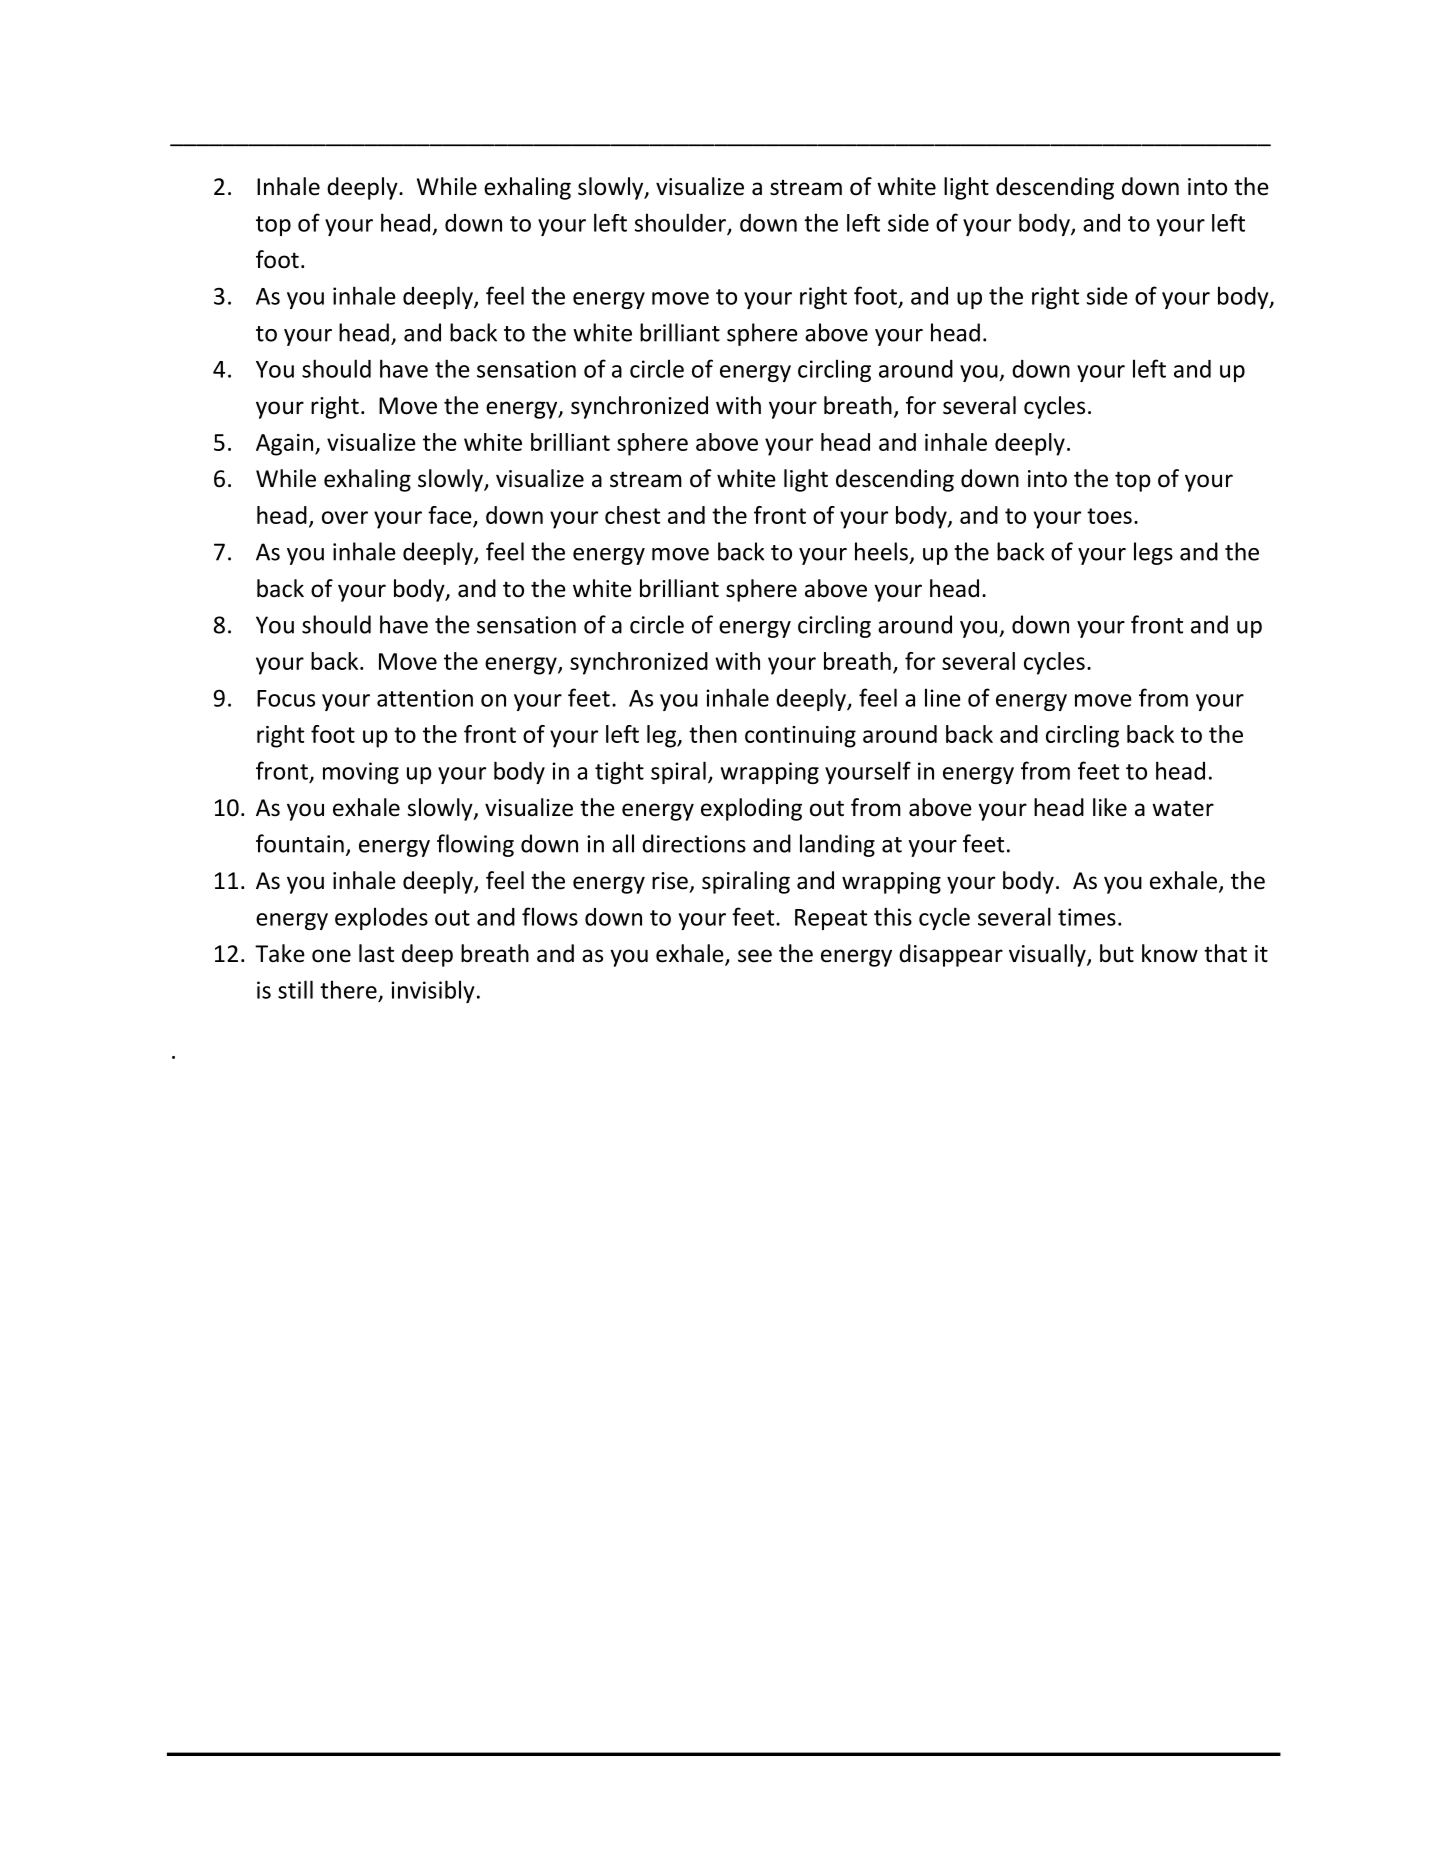  I want to click on like, so click(1110, 807).
